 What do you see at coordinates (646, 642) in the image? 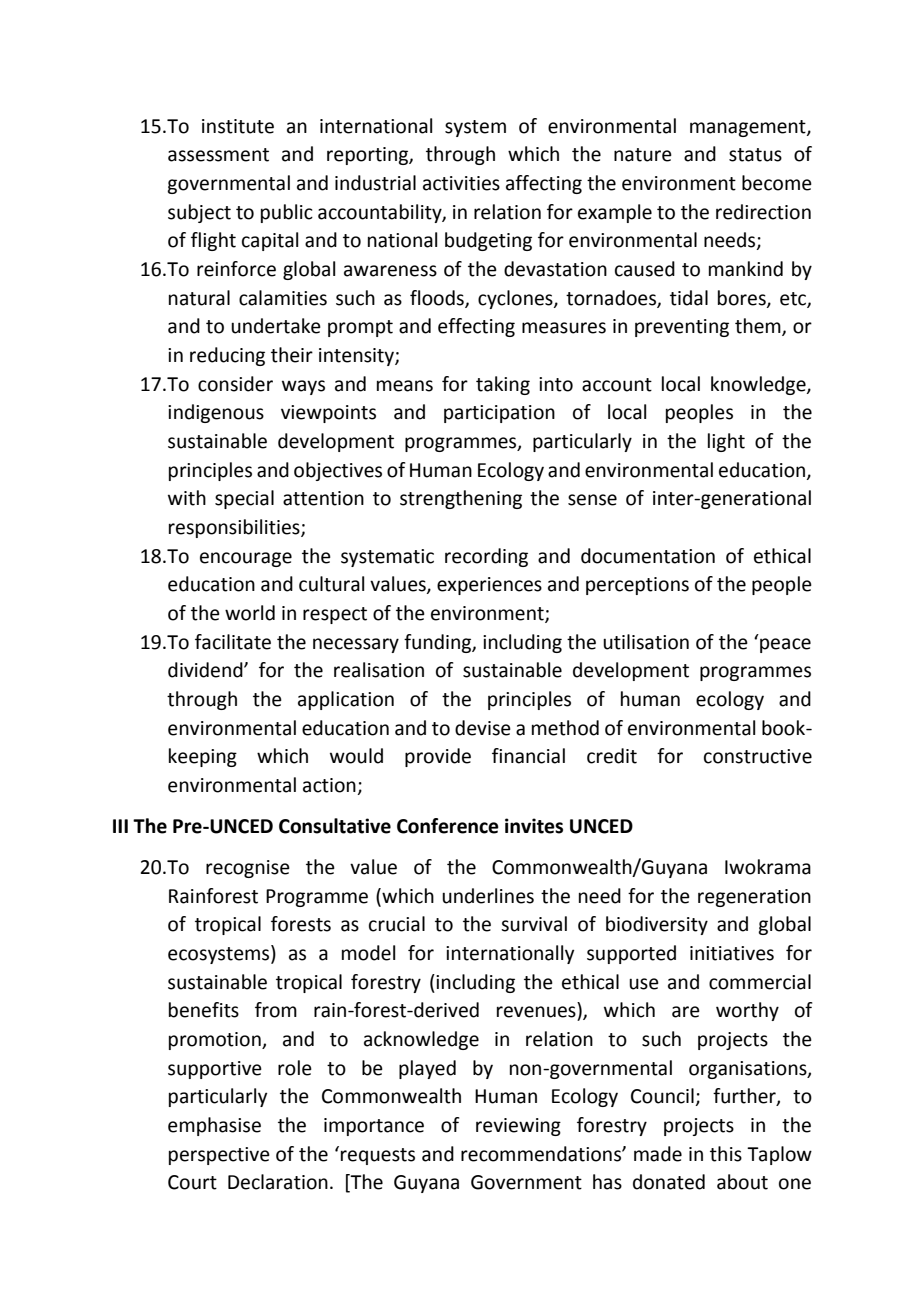
I see `utilisation` at bounding box center [646, 642].
